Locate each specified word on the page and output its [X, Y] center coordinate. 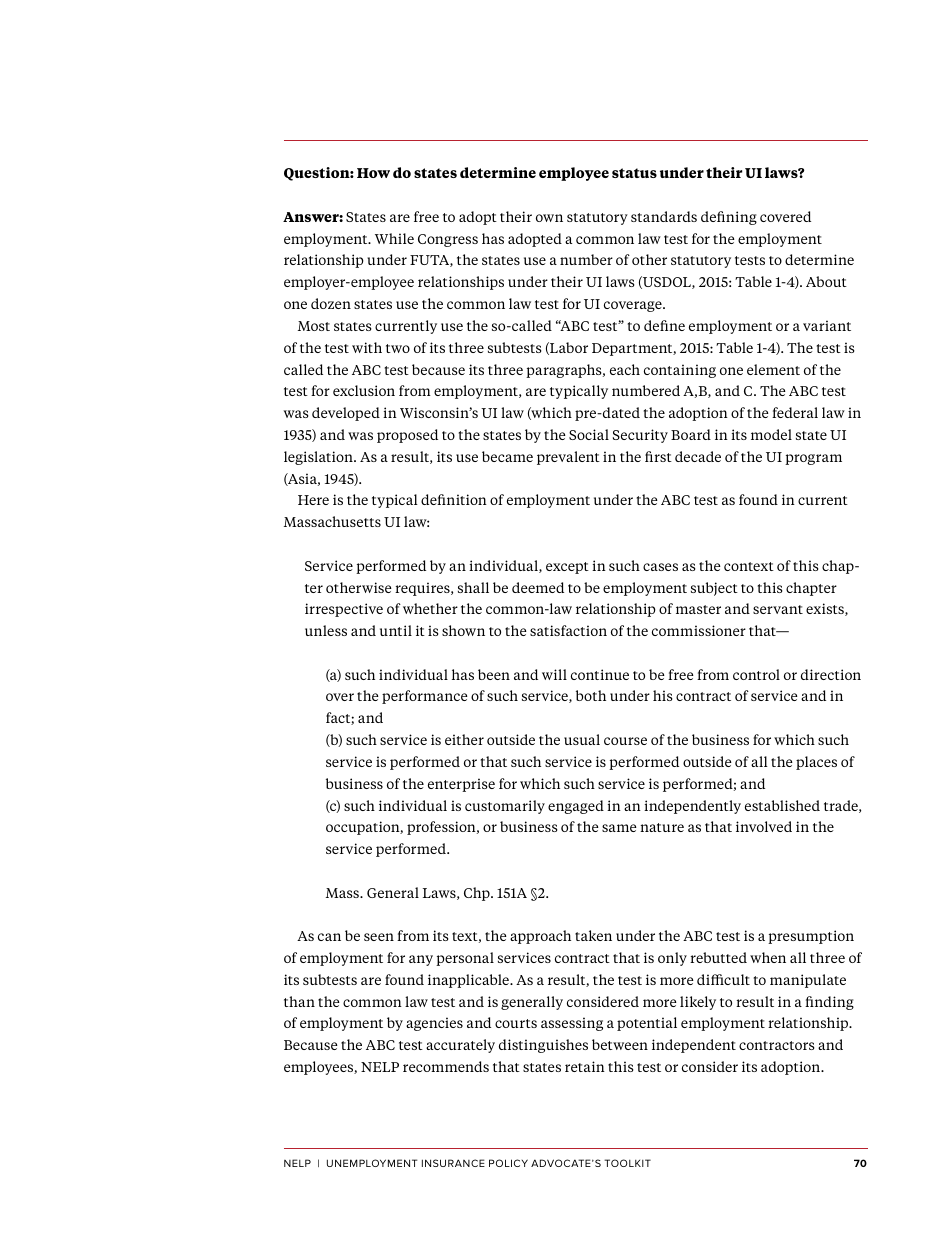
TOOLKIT [627, 1163]
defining [729, 218]
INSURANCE [453, 1163]
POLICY [508, 1163]
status [634, 173]
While [394, 238]
